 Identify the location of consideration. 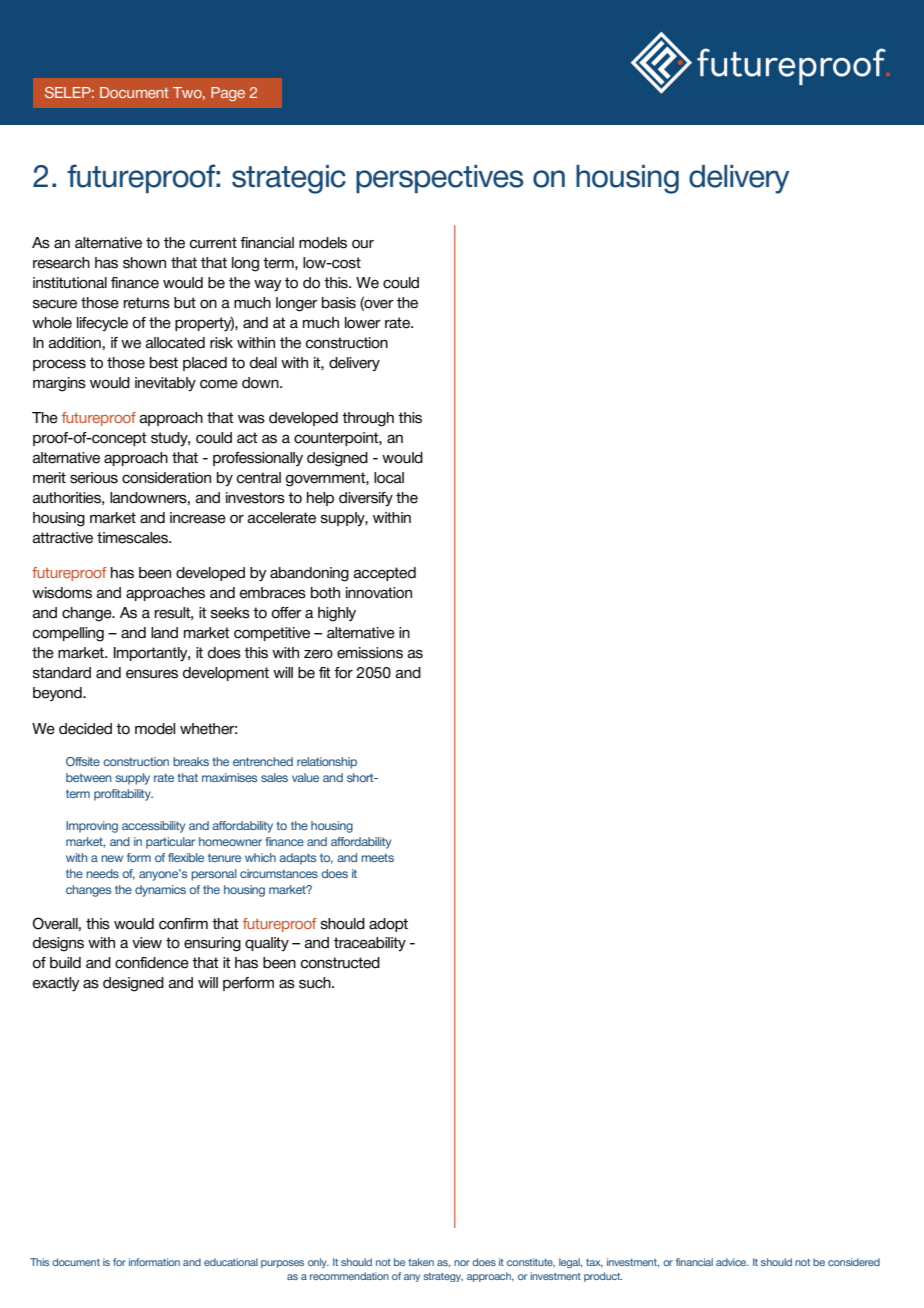
(166, 478).
